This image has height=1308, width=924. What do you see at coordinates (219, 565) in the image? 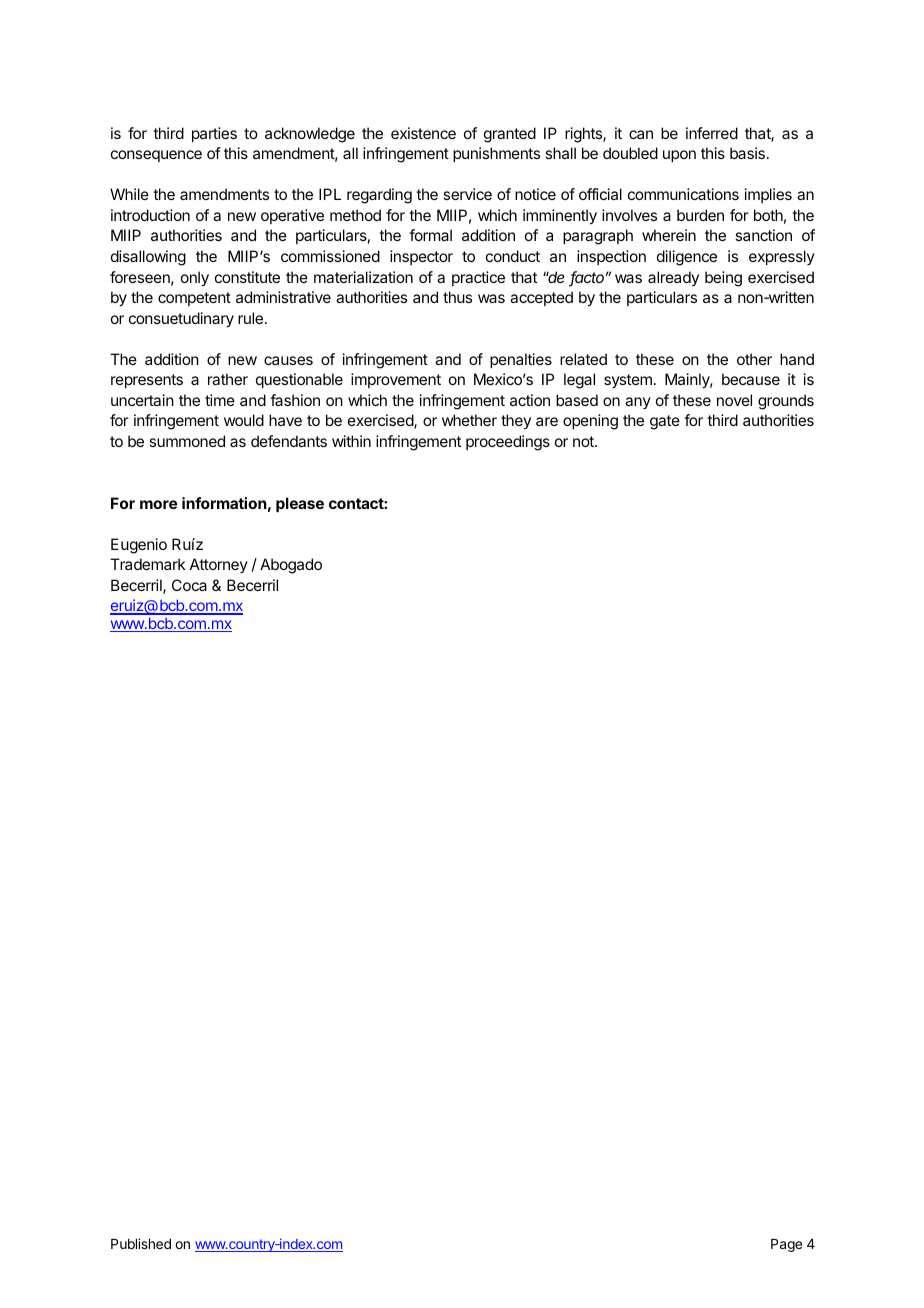
I see `Attorney` at bounding box center [219, 565].
